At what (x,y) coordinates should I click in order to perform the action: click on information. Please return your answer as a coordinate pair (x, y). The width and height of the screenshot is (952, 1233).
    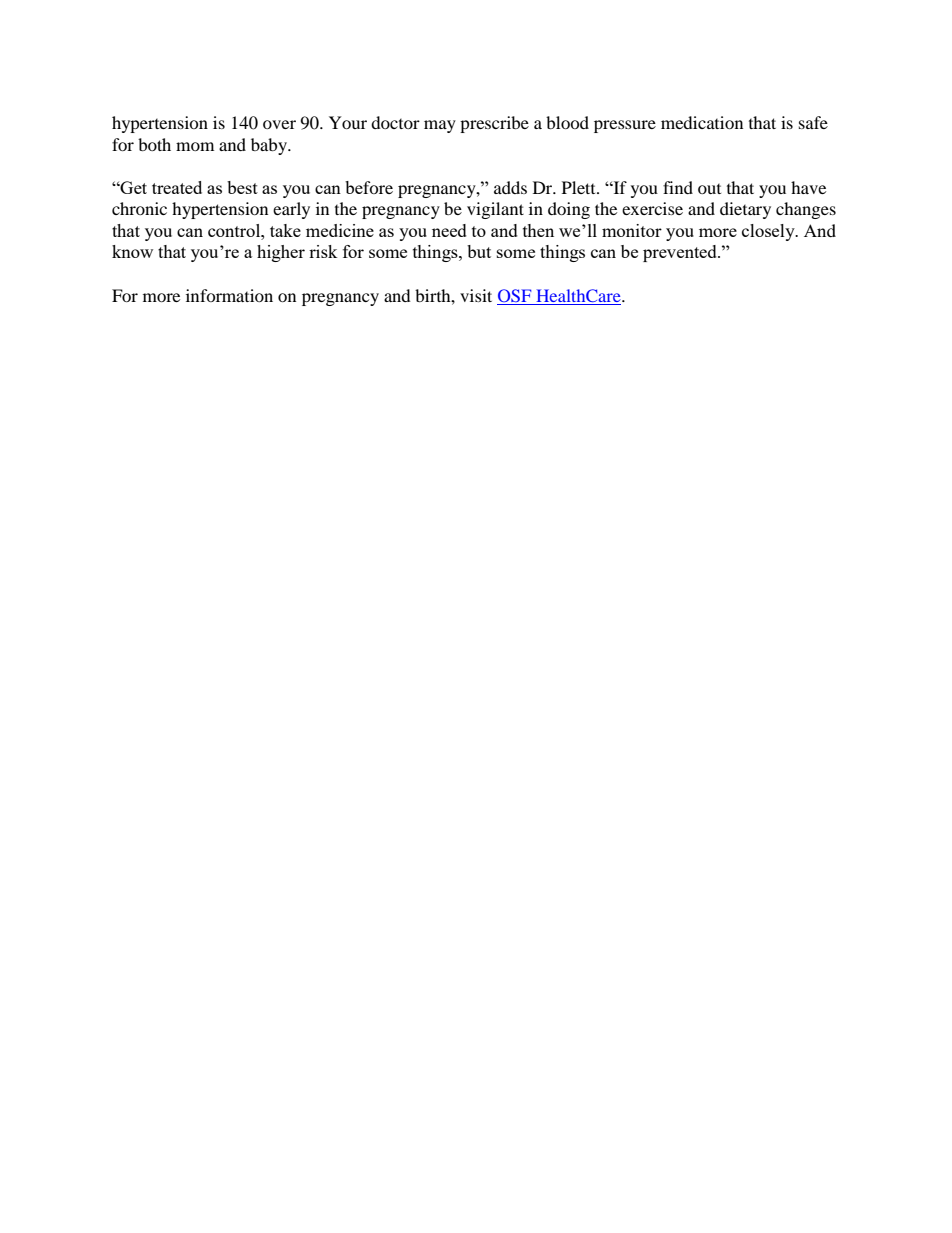
    Looking at the image, I should click on (229, 295).
